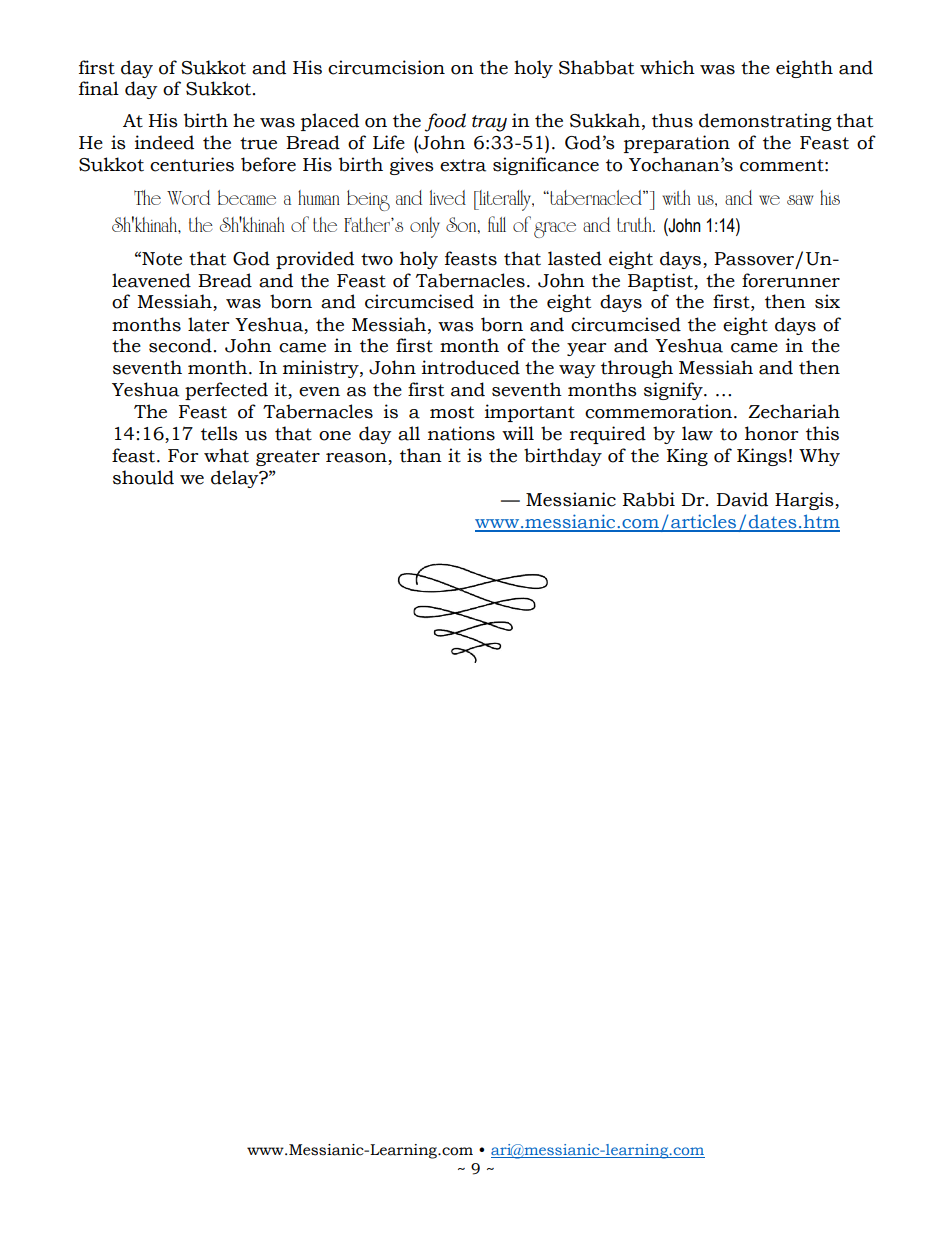 The height and width of the page is (1233, 952). What do you see at coordinates (471, 367) in the page?
I see `introduced` at bounding box center [471, 367].
